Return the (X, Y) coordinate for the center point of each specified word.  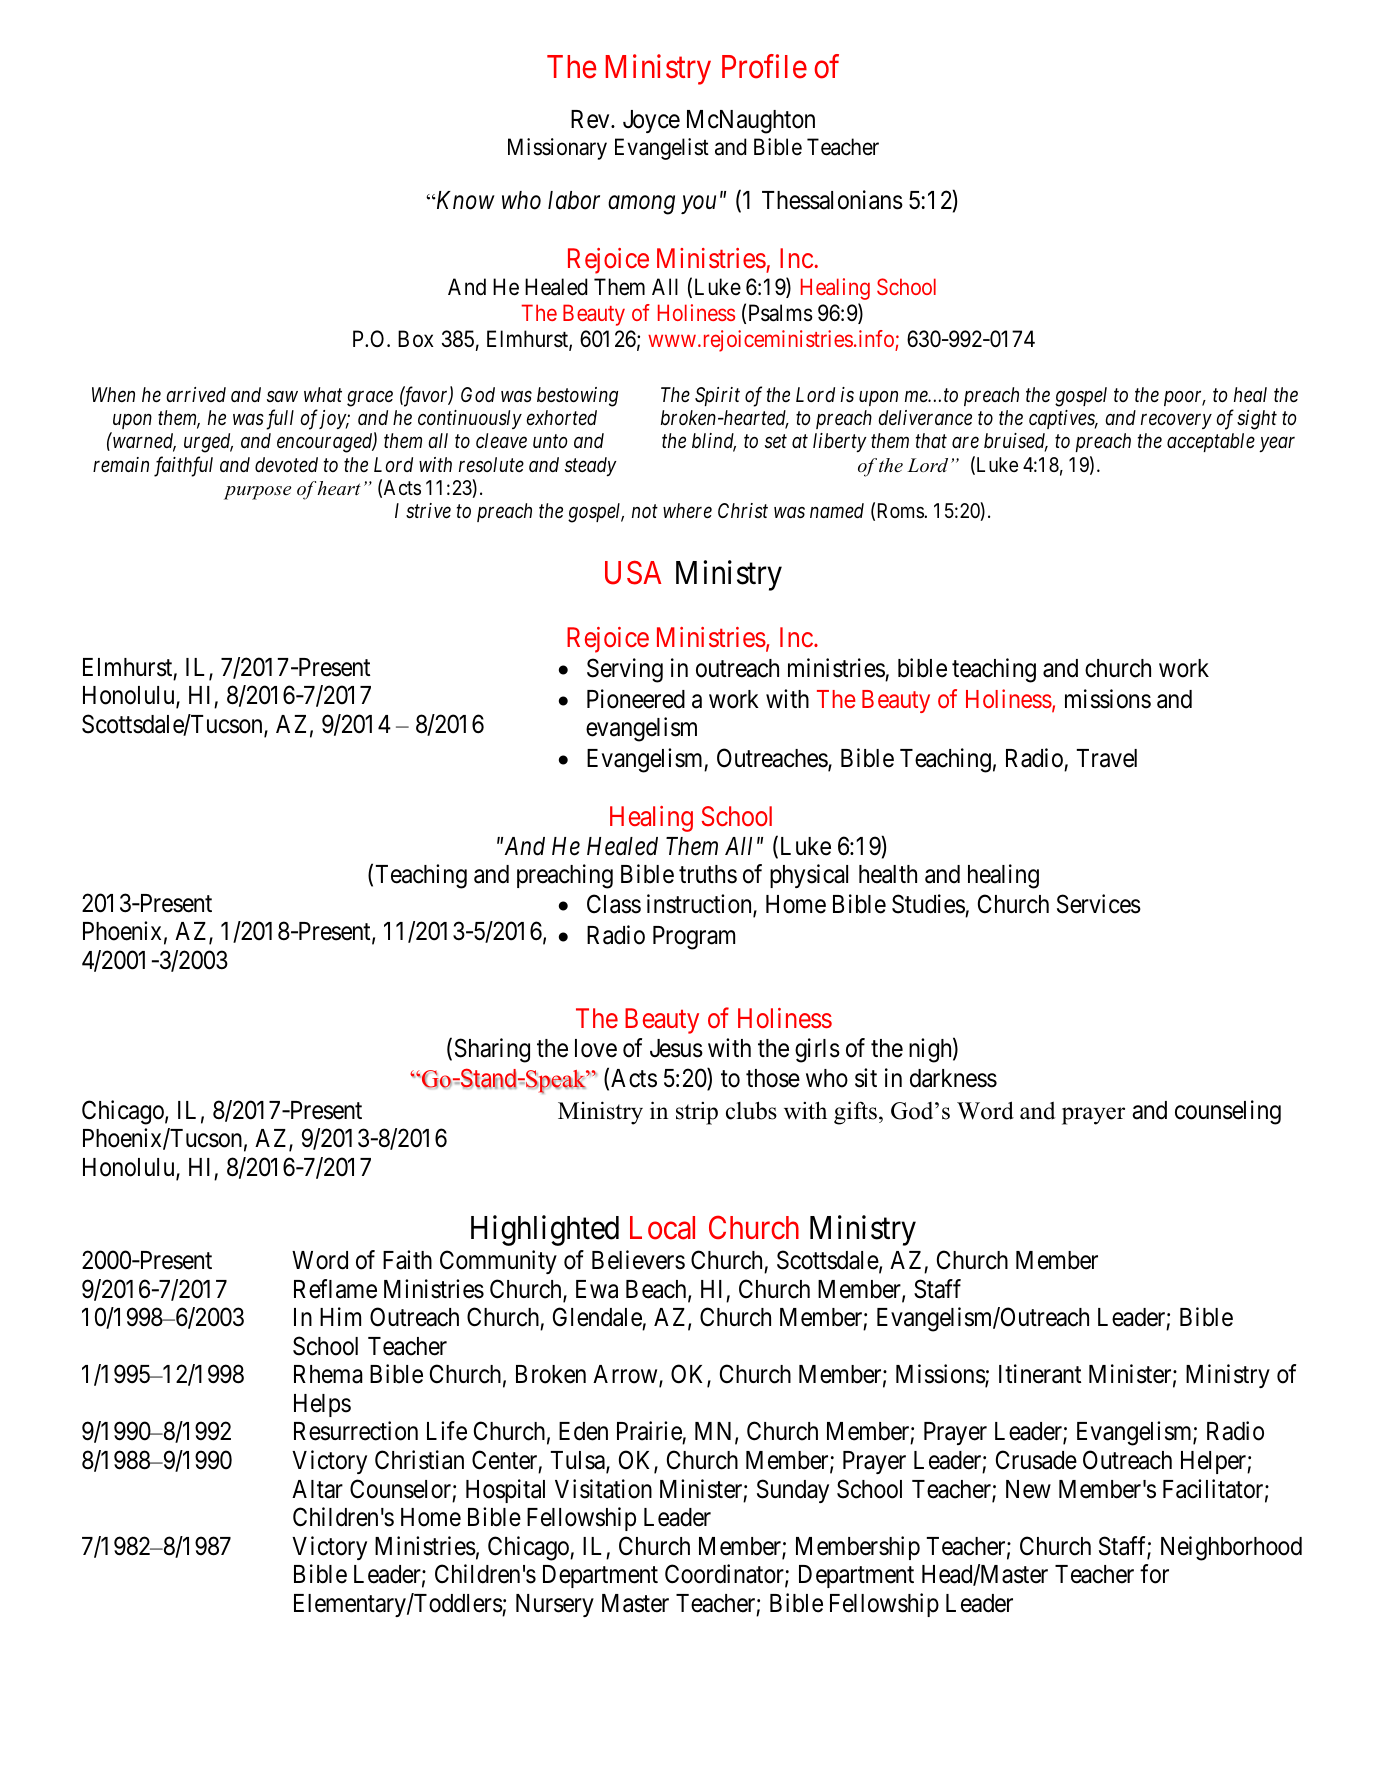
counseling (1228, 1112)
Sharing (492, 1050)
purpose (257, 493)
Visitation (603, 1489)
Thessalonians (832, 200)
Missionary (557, 149)
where (687, 511)
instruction (700, 906)
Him (340, 1316)
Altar (317, 1489)
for (1154, 1574)
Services (1099, 904)
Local (662, 1228)
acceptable (1211, 442)
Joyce (651, 121)
